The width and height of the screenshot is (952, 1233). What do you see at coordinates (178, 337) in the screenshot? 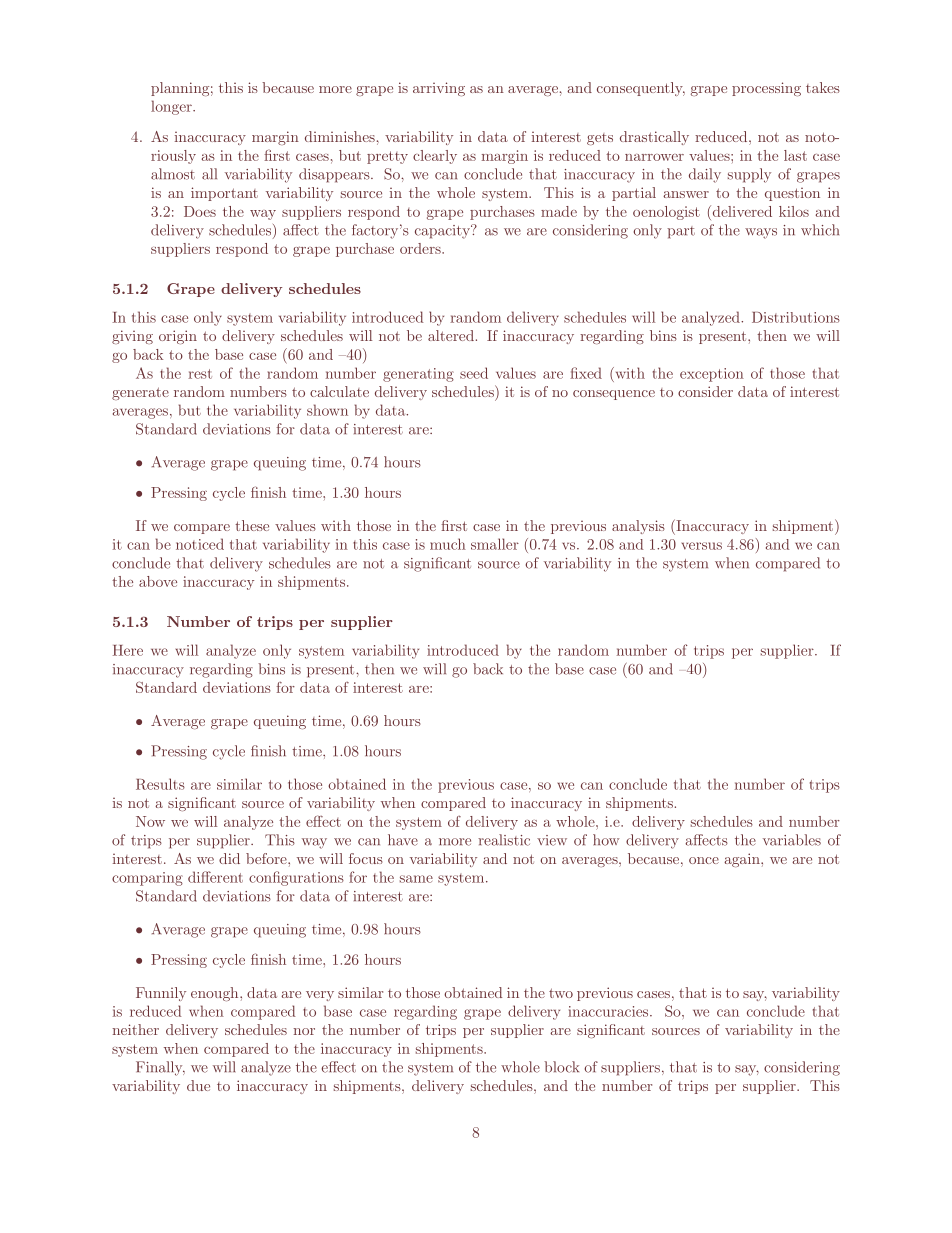
I see `origin` at bounding box center [178, 337].
